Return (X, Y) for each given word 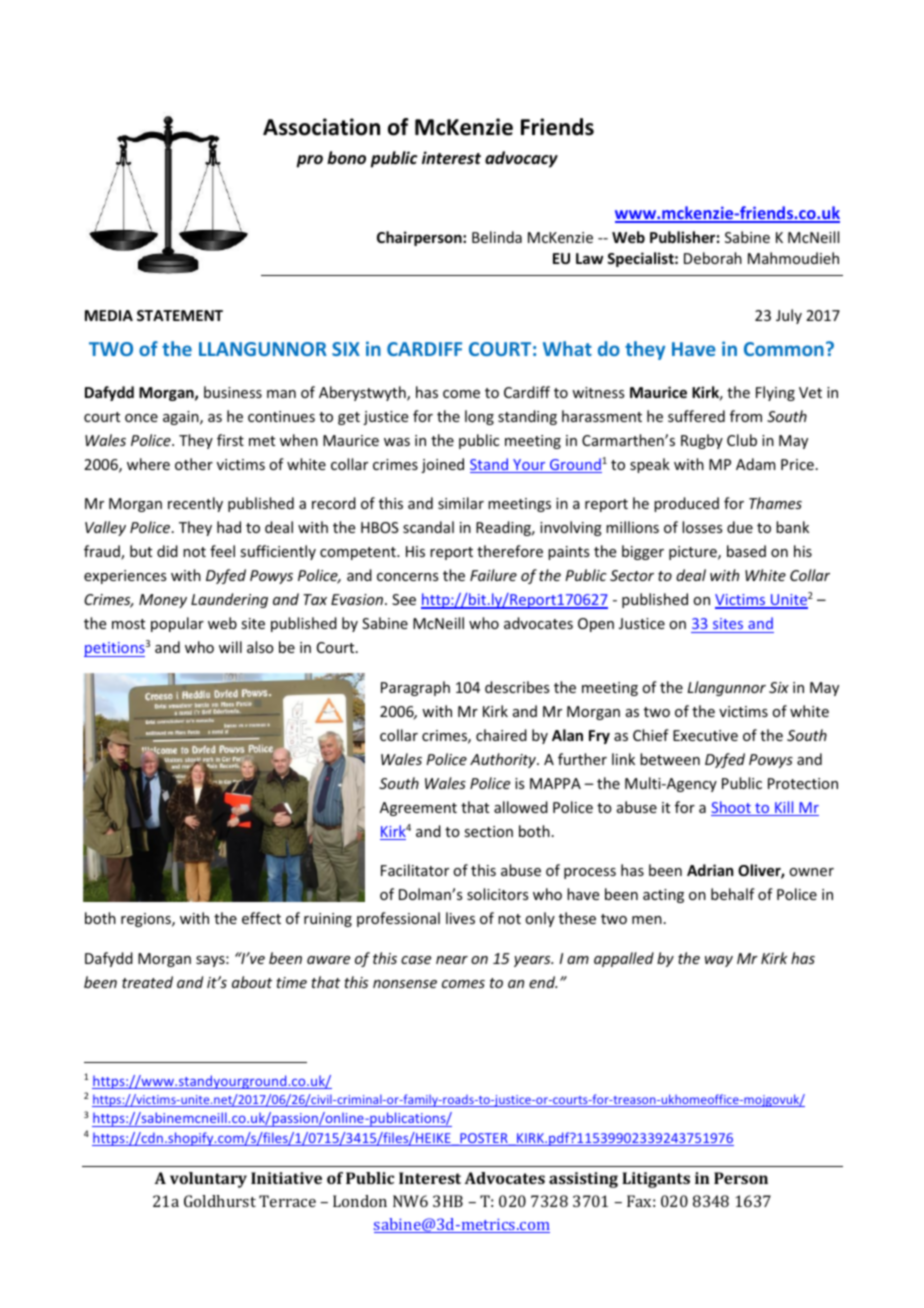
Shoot (732, 808)
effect (261, 918)
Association (321, 127)
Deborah (713, 258)
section (488, 831)
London (360, 1201)
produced (686, 504)
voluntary (208, 1180)
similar (461, 503)
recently (195, 504)
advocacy (521, 159)
